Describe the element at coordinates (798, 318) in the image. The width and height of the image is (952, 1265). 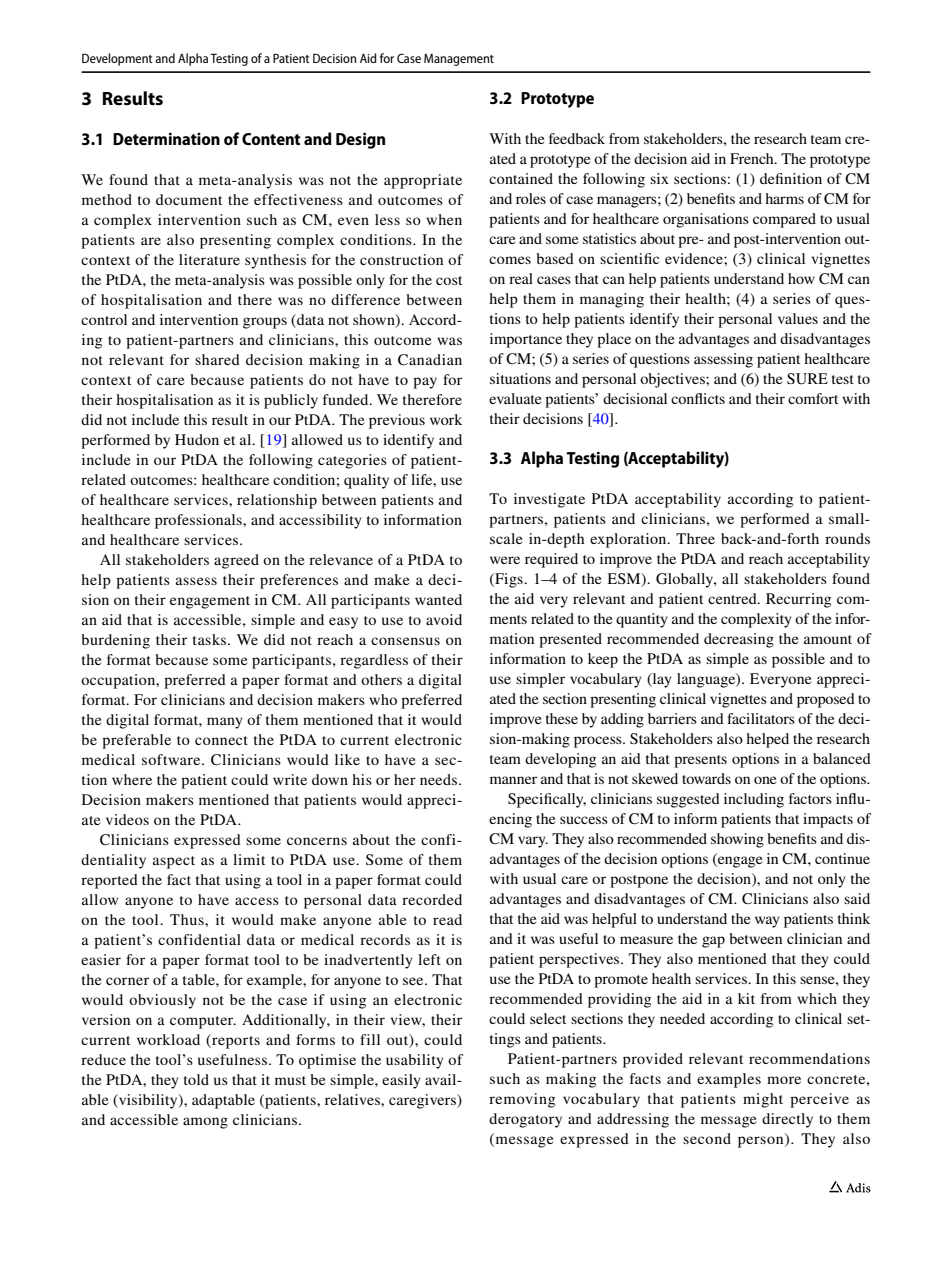
I see `values` at that location.
